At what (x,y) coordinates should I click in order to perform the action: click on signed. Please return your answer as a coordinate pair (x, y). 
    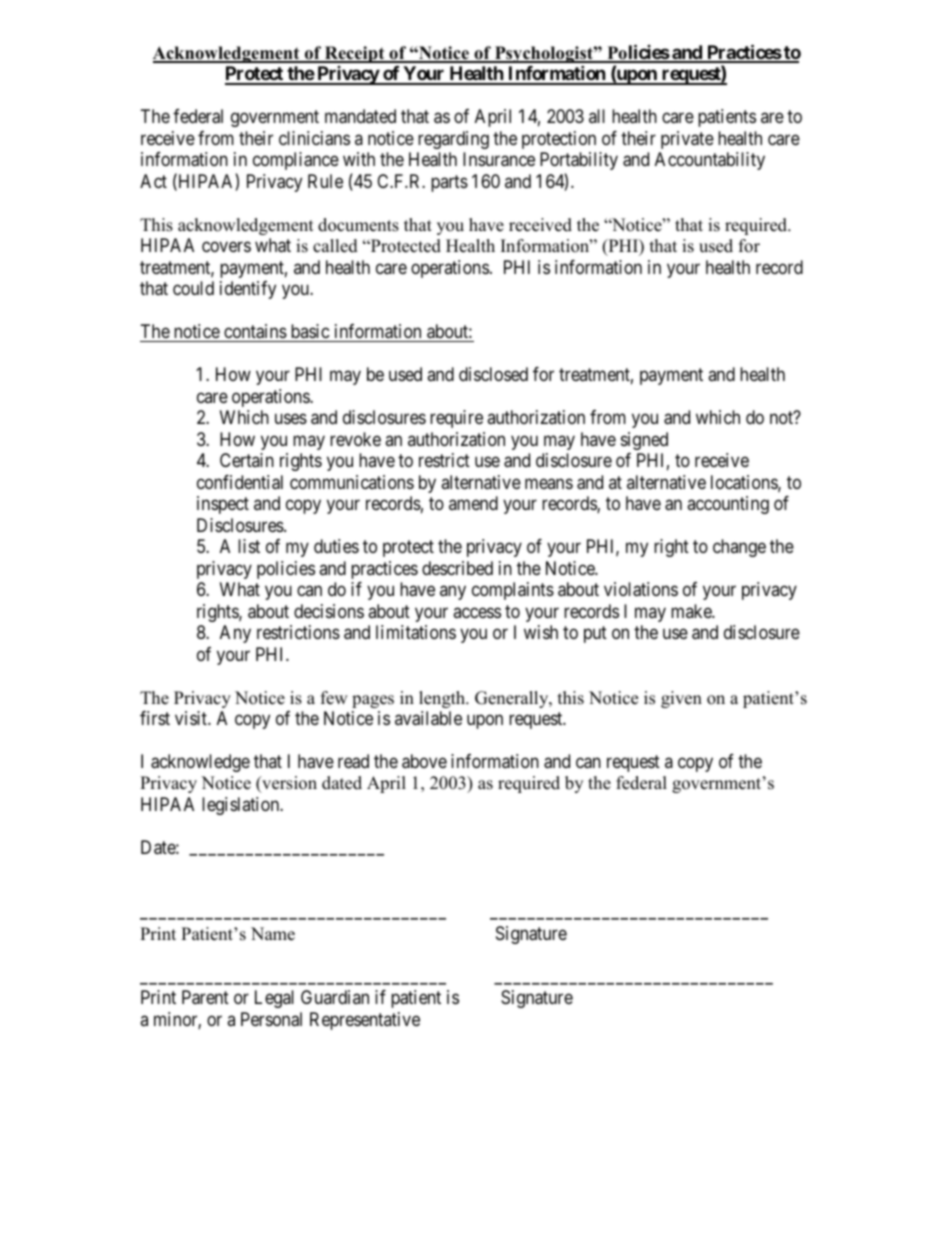
    Looking at the image, I should click on (644, 441).
